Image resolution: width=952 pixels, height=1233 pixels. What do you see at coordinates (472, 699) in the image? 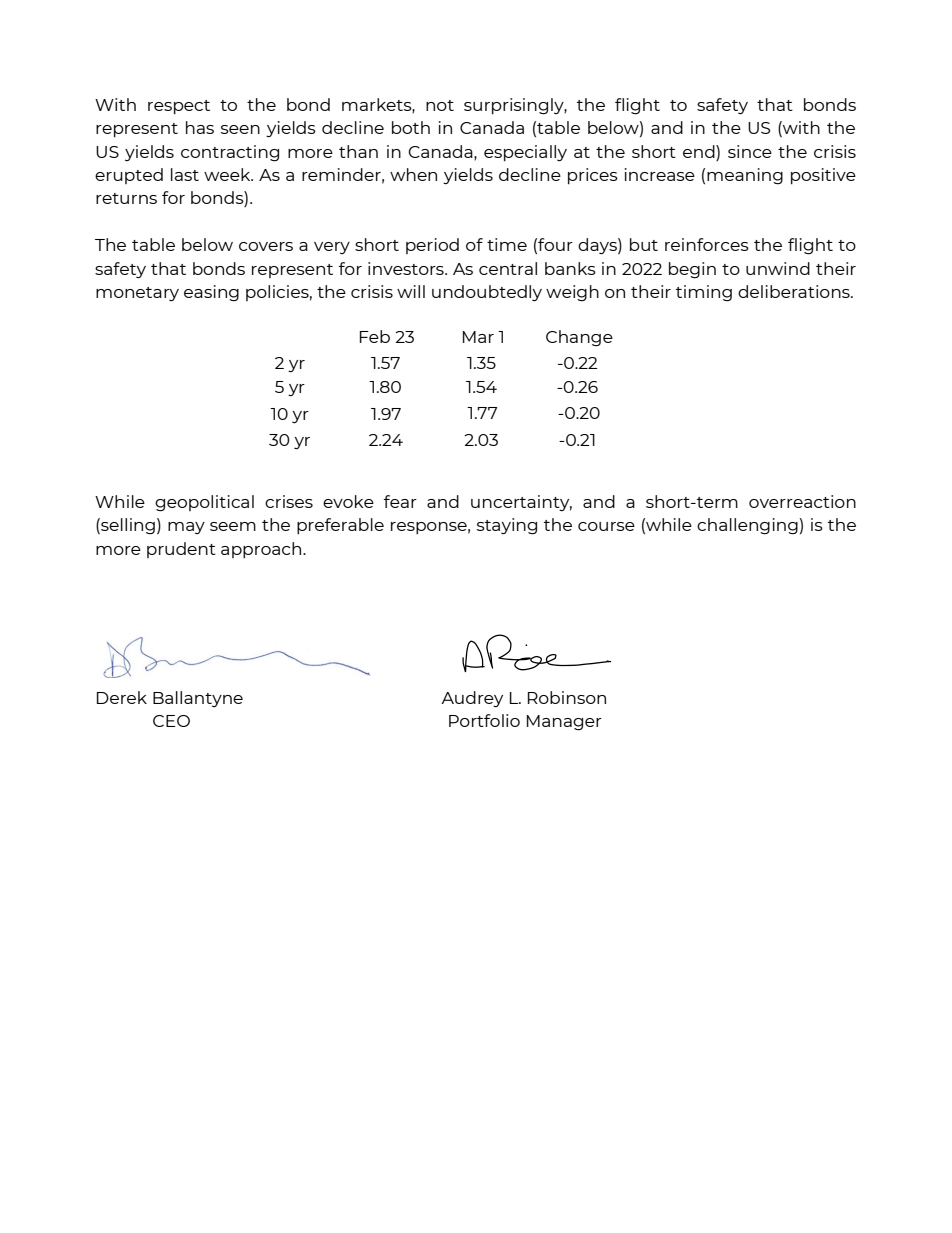
I see `Audrey` at bounding box center [472, 699].
